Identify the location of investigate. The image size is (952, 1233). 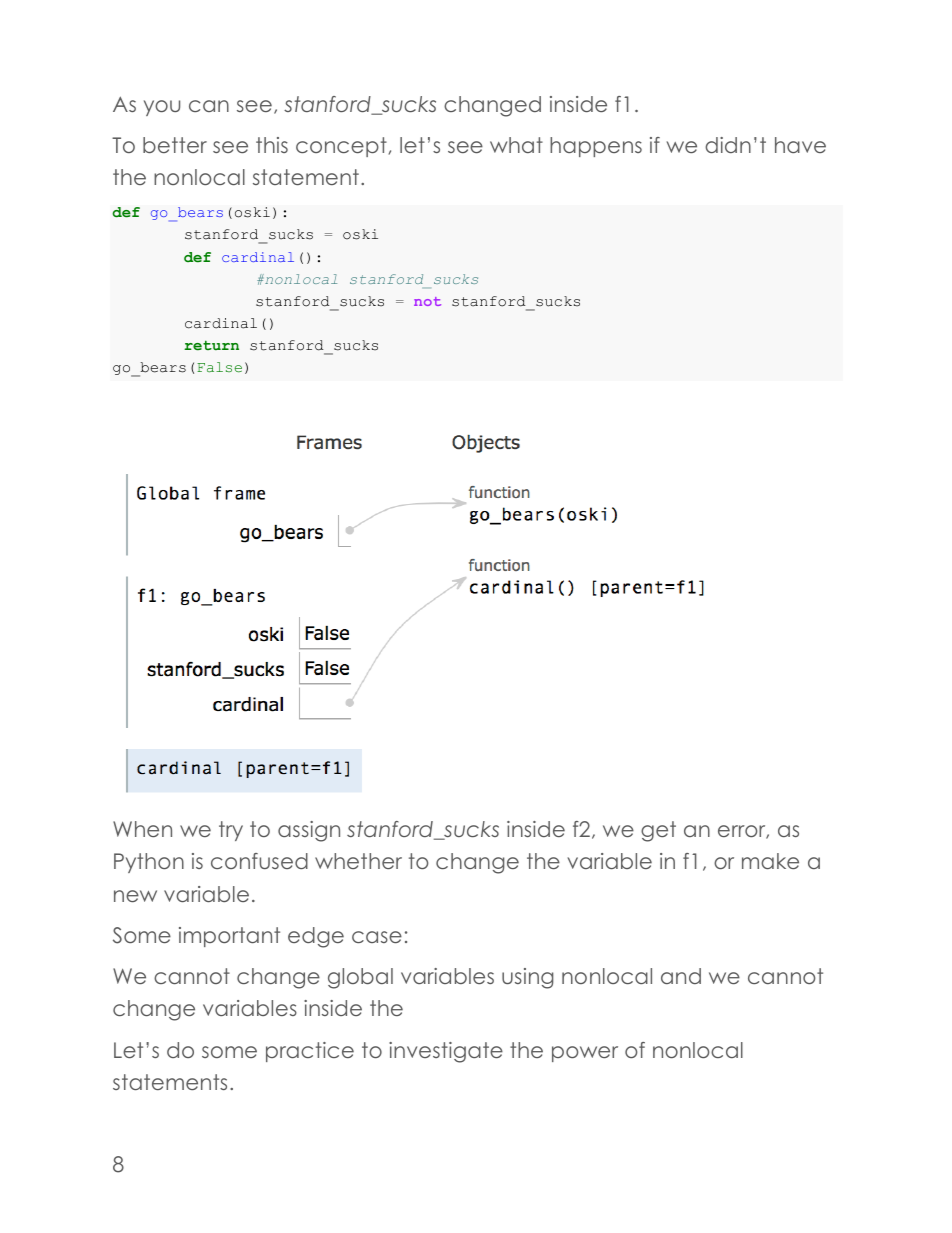
(446, 1052).
